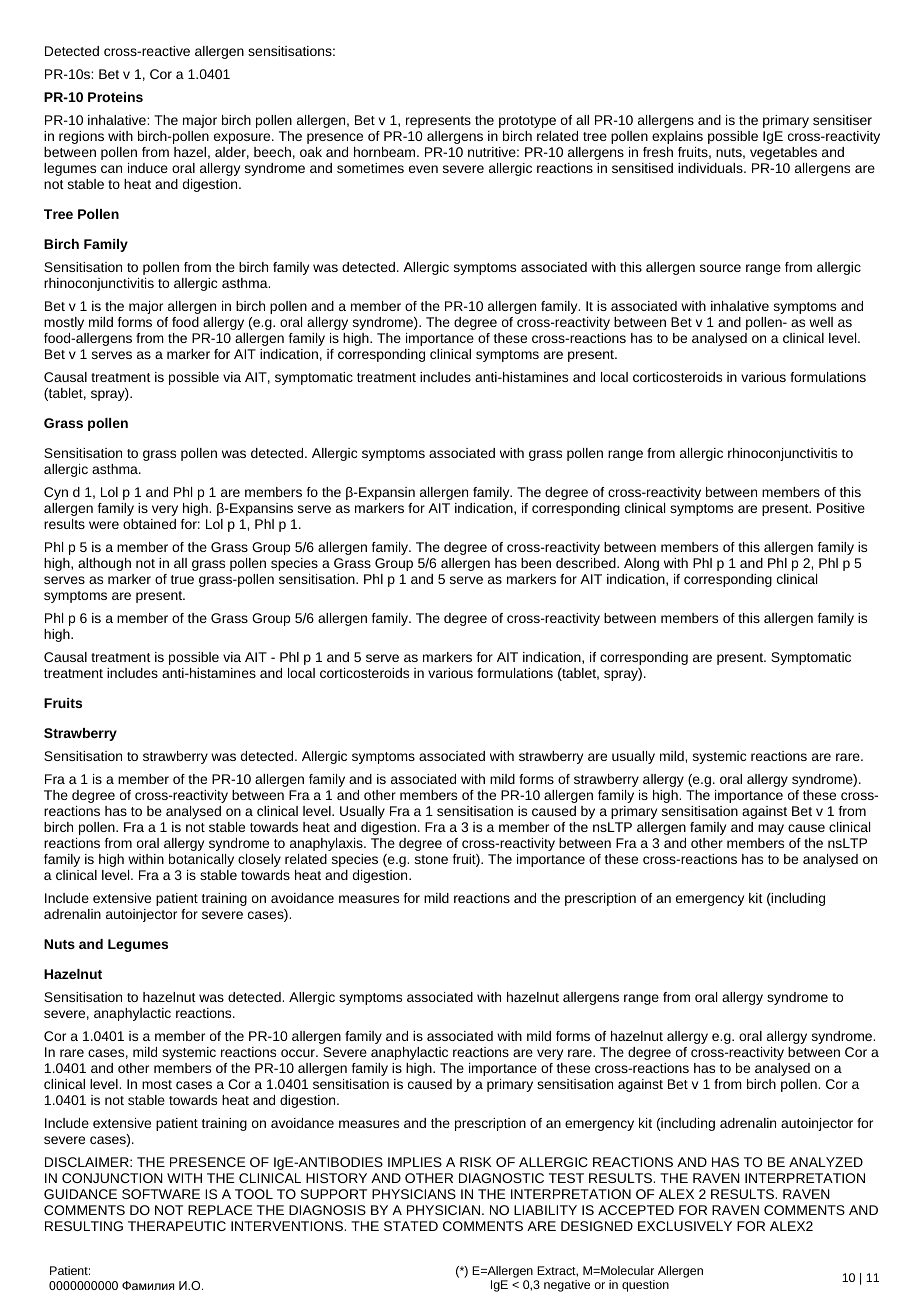  What do you see at coordinates (536, 563) in the image?
I see `been` at bounding box center [536, 563].
